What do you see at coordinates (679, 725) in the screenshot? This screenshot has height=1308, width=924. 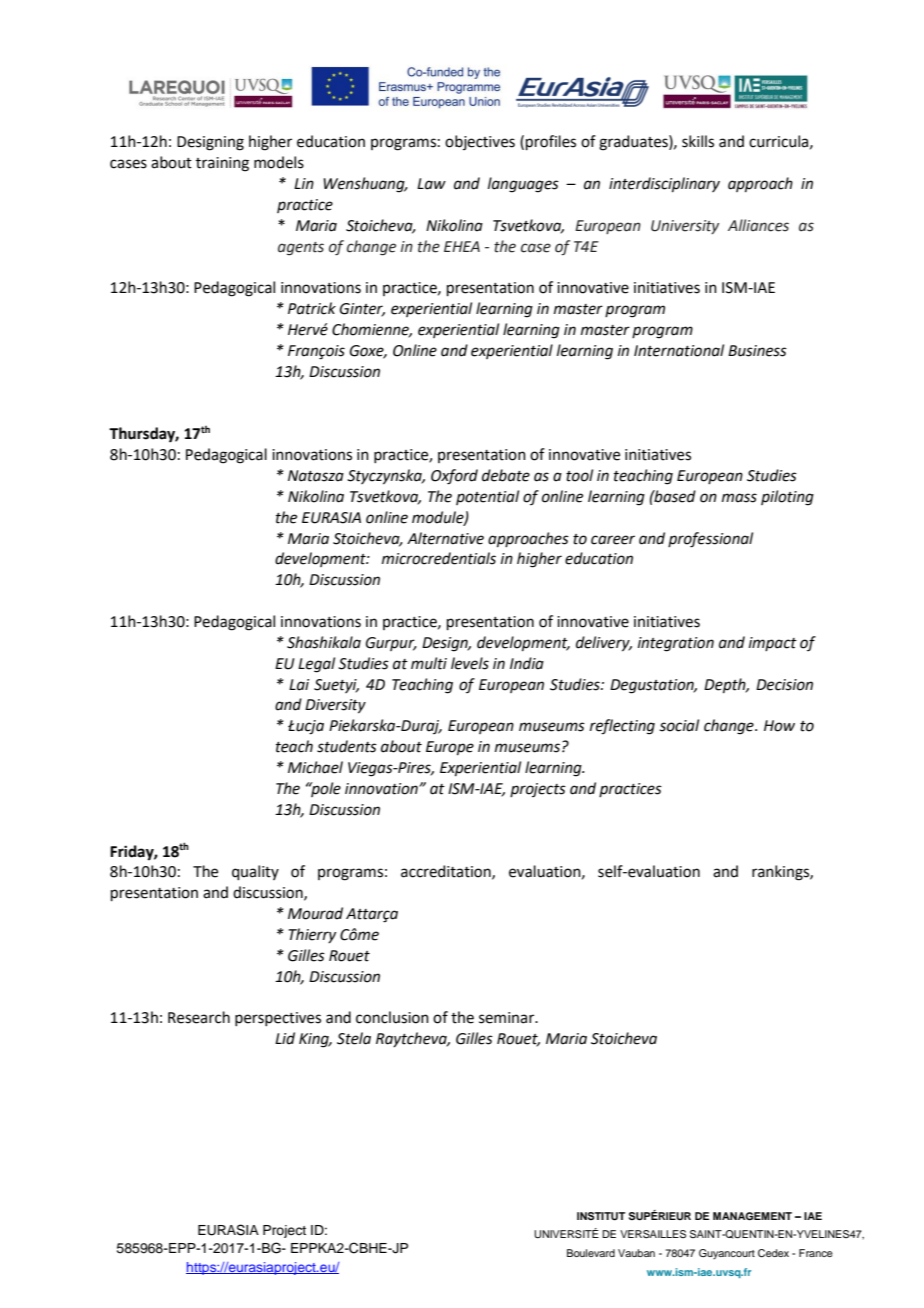 I see `social` at bounding box center [679, 725].
